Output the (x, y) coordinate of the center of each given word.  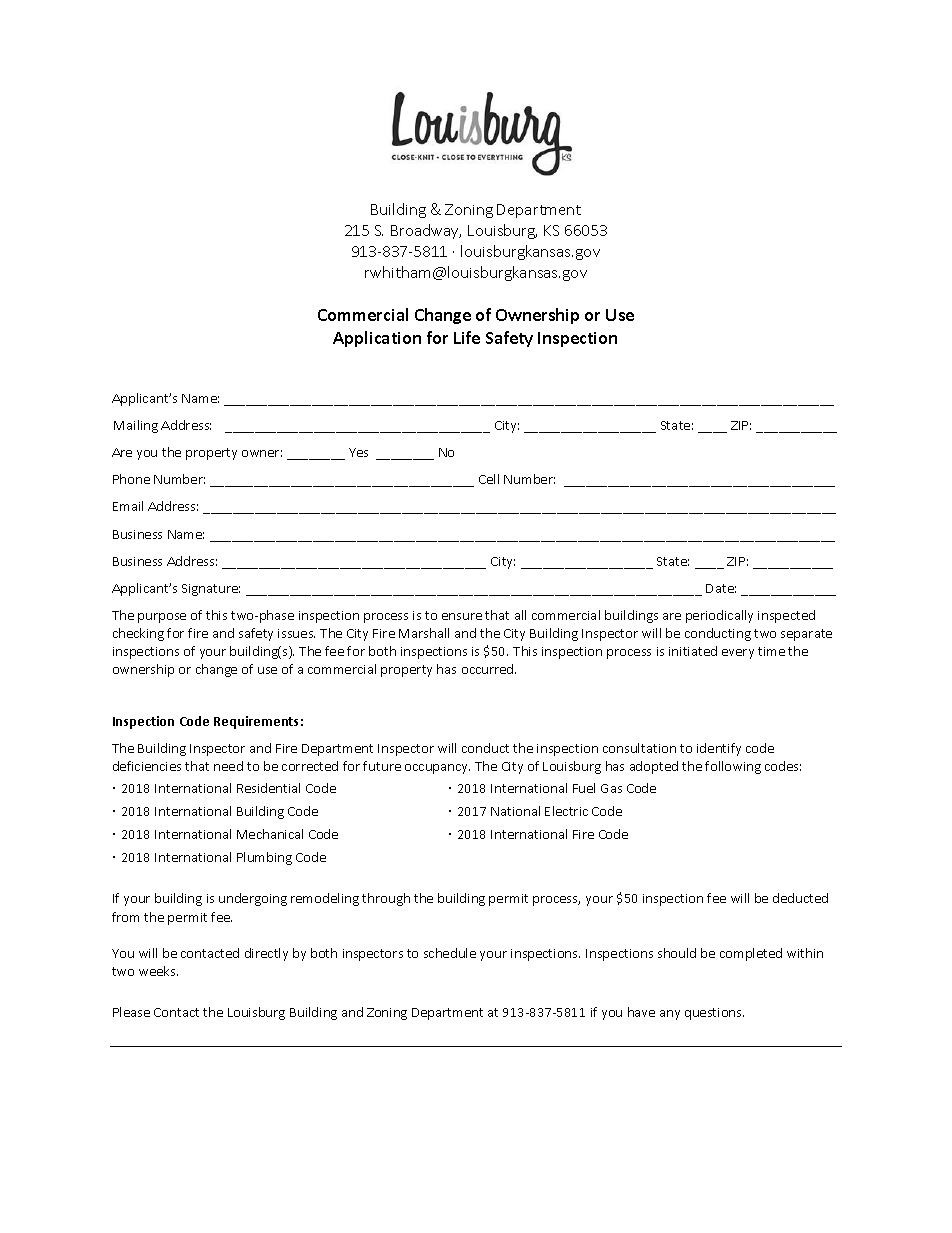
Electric (566, 811)
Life (467, 337)
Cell (489, 479)
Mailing (136, 426)
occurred (489, 669)
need (228, 766)
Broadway (426, 231)
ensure (462, 616)
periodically (719, 616)
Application (377, 339)
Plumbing (264, 858)
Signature (211, 590)
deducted (800, 898)
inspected (786, 616)
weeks (158, 971)
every (738, 654)
